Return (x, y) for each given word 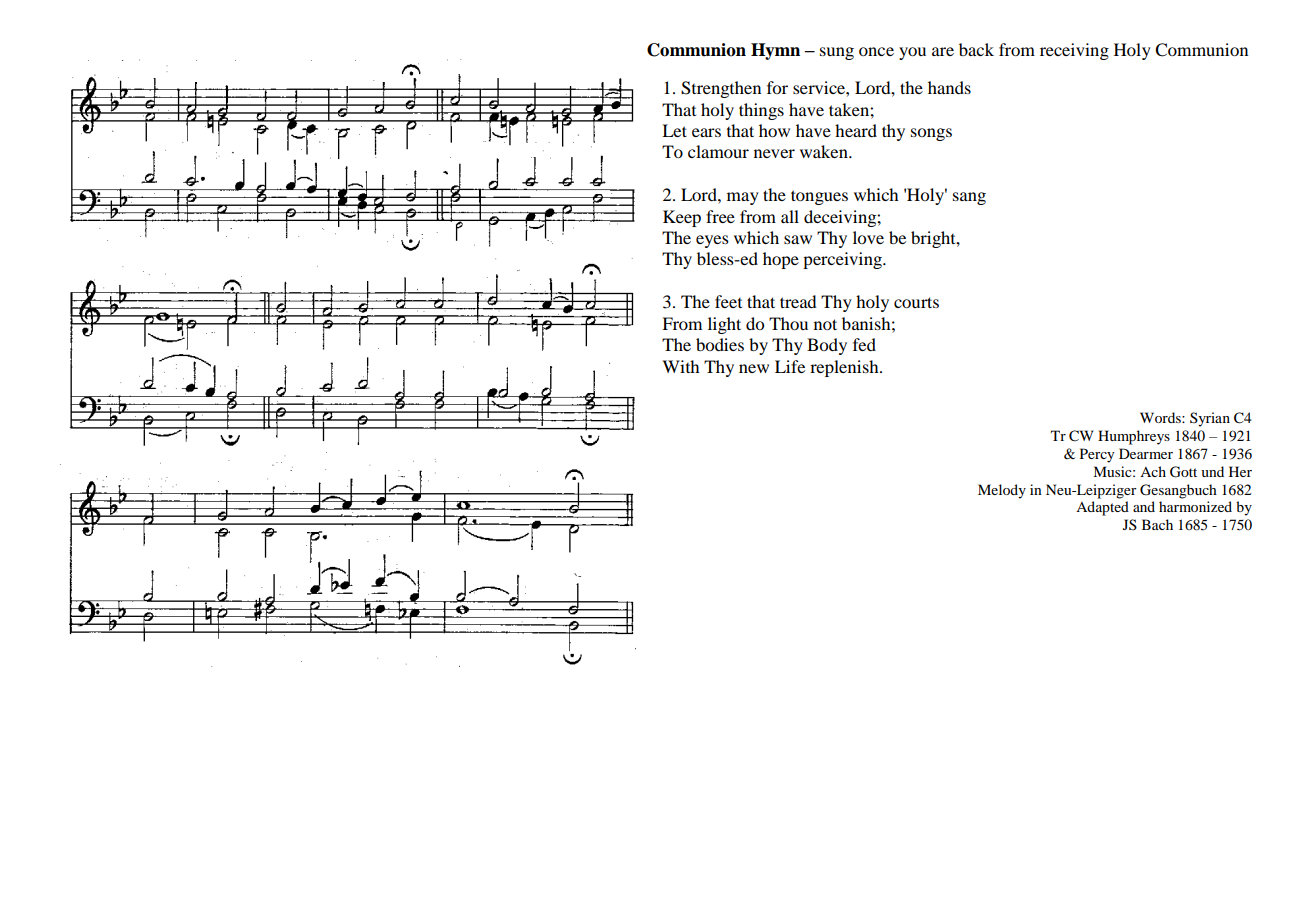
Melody (1002, 491)
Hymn (775, 51)
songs (931, 134)
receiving (1074, 51)
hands (949, 87)
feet (728, 301)
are (943, 51)
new (754, 368)
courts (916, 302)
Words (1161, 417)
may (743, 198)
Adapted (1102, 508)
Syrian (1210, 419)
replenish (845, 368)
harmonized (1195, 506)
